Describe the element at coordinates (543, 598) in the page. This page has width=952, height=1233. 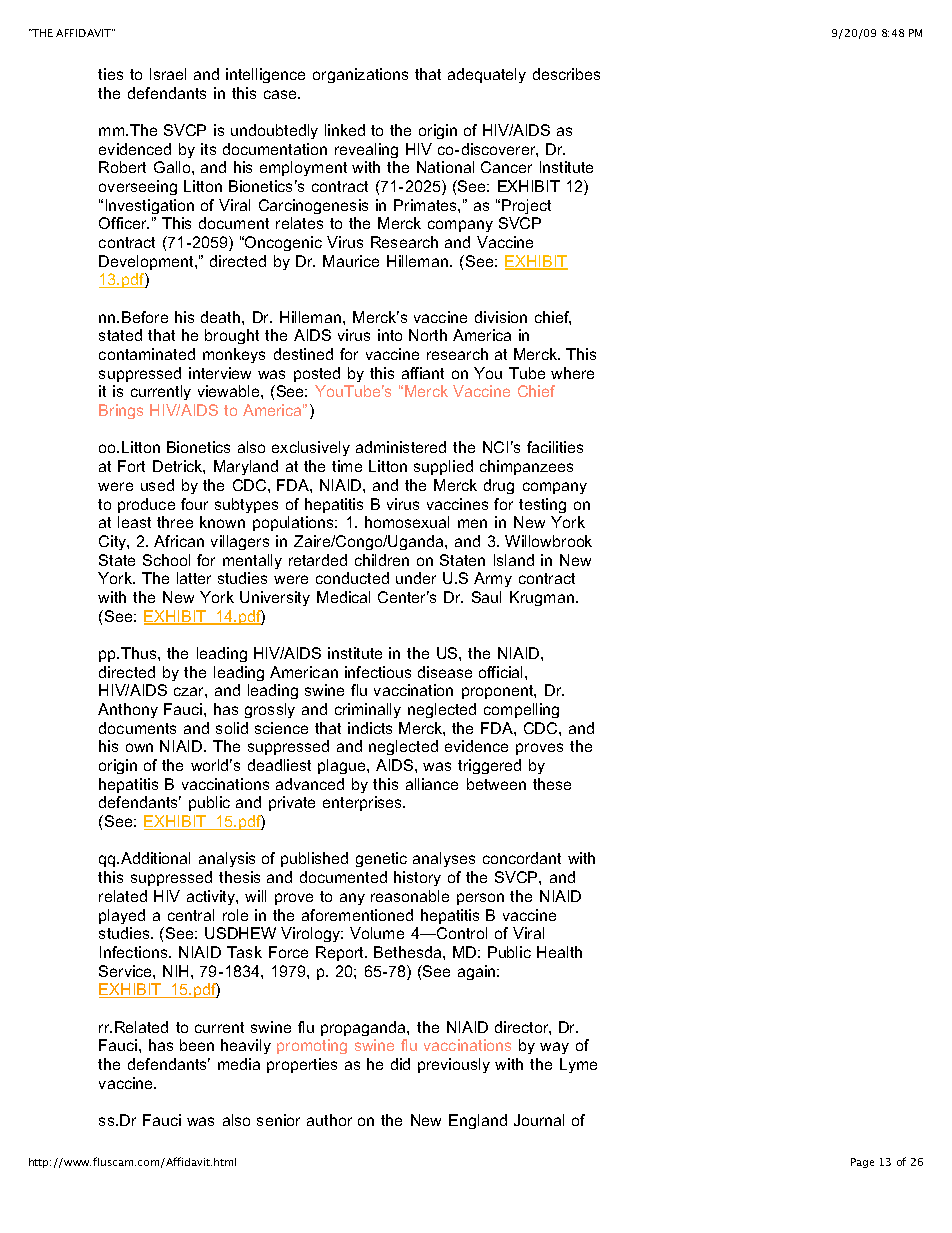
I see `Krugman` at that location.
